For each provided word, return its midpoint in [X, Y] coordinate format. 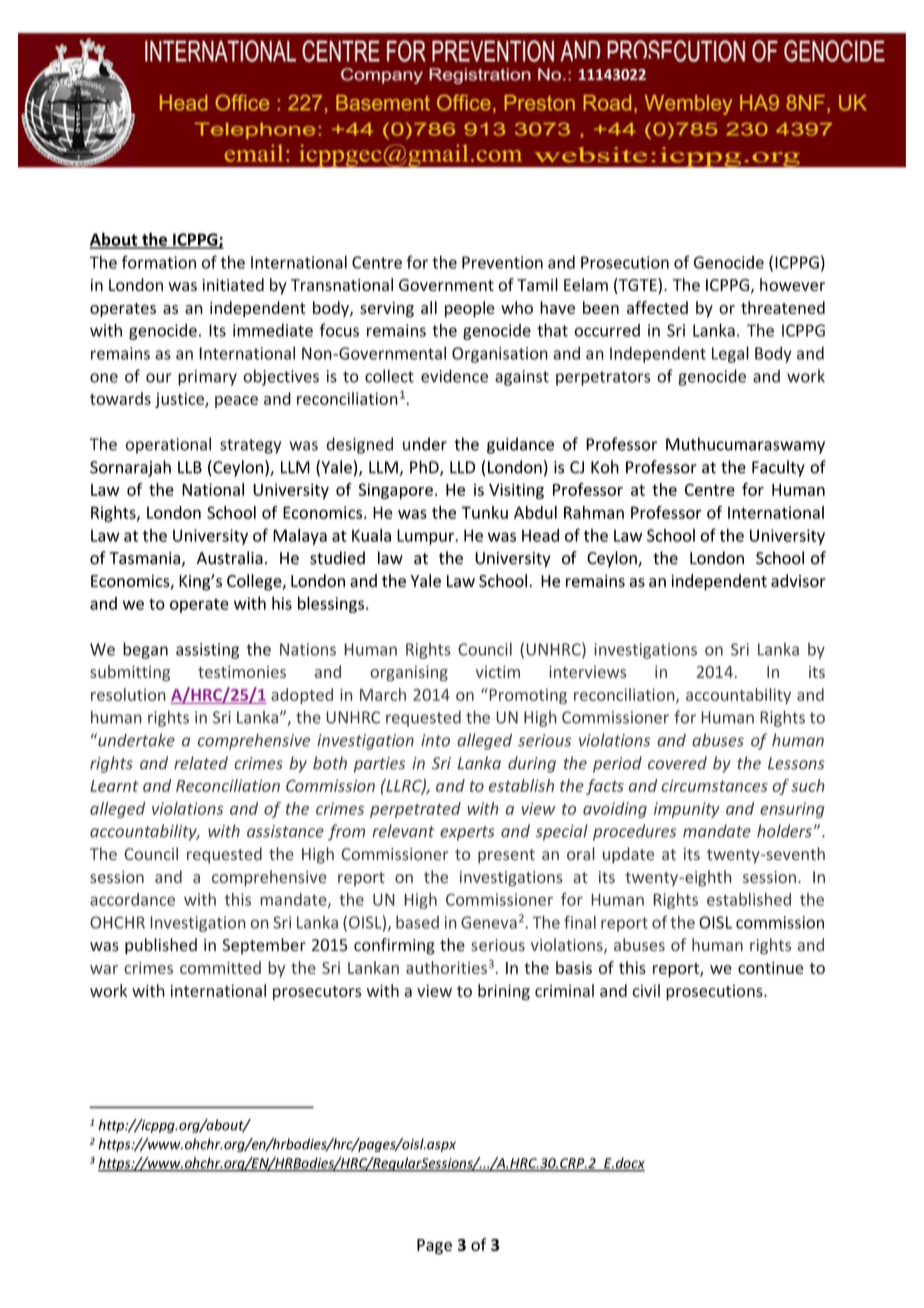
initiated [233, 284]
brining [504, 992]
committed [220, 967]
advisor [798, 581]
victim [498, 672]
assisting [207, 651]
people [470, 309]
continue [771, 968]
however [792, 284]
